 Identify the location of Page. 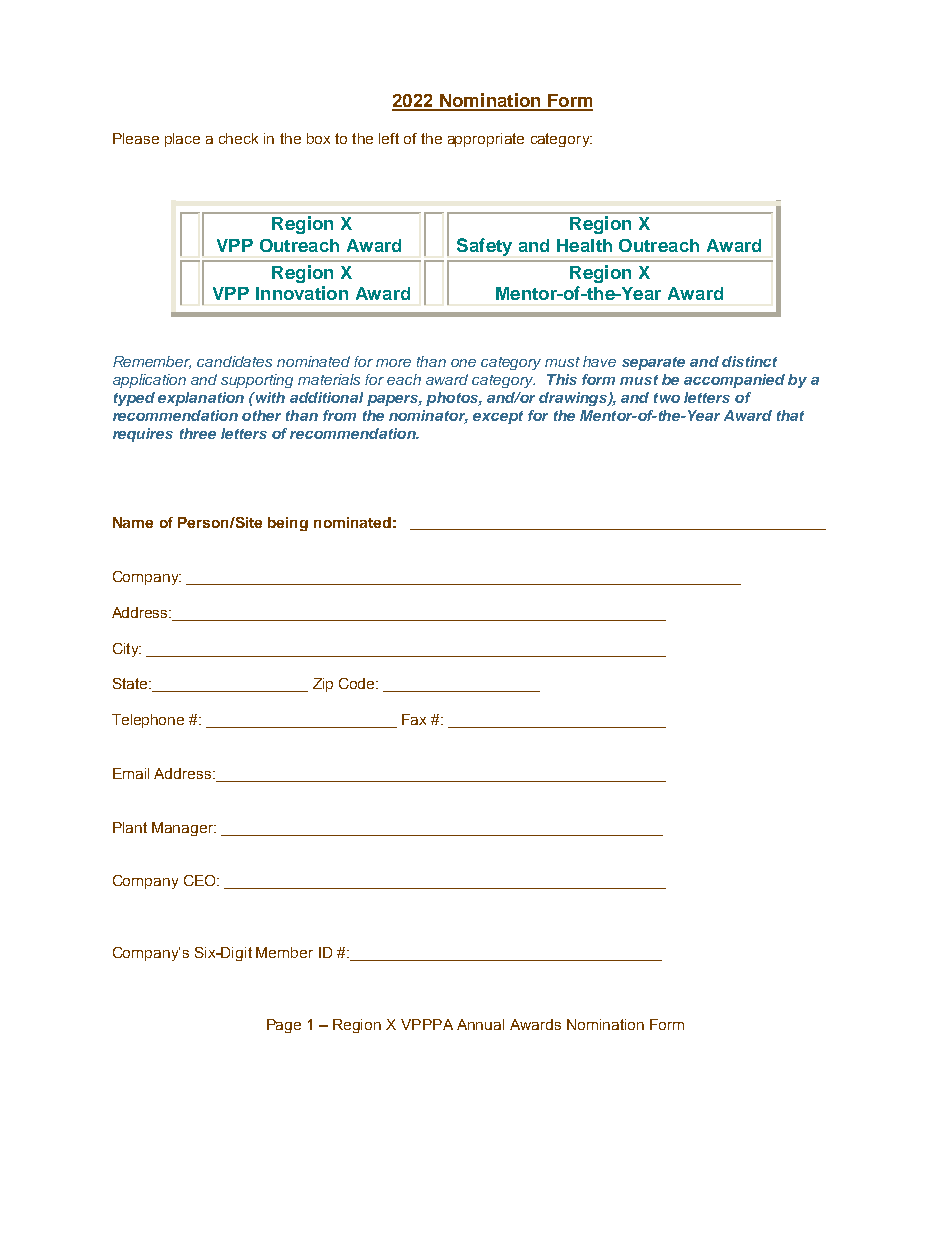
(284, 1026).
